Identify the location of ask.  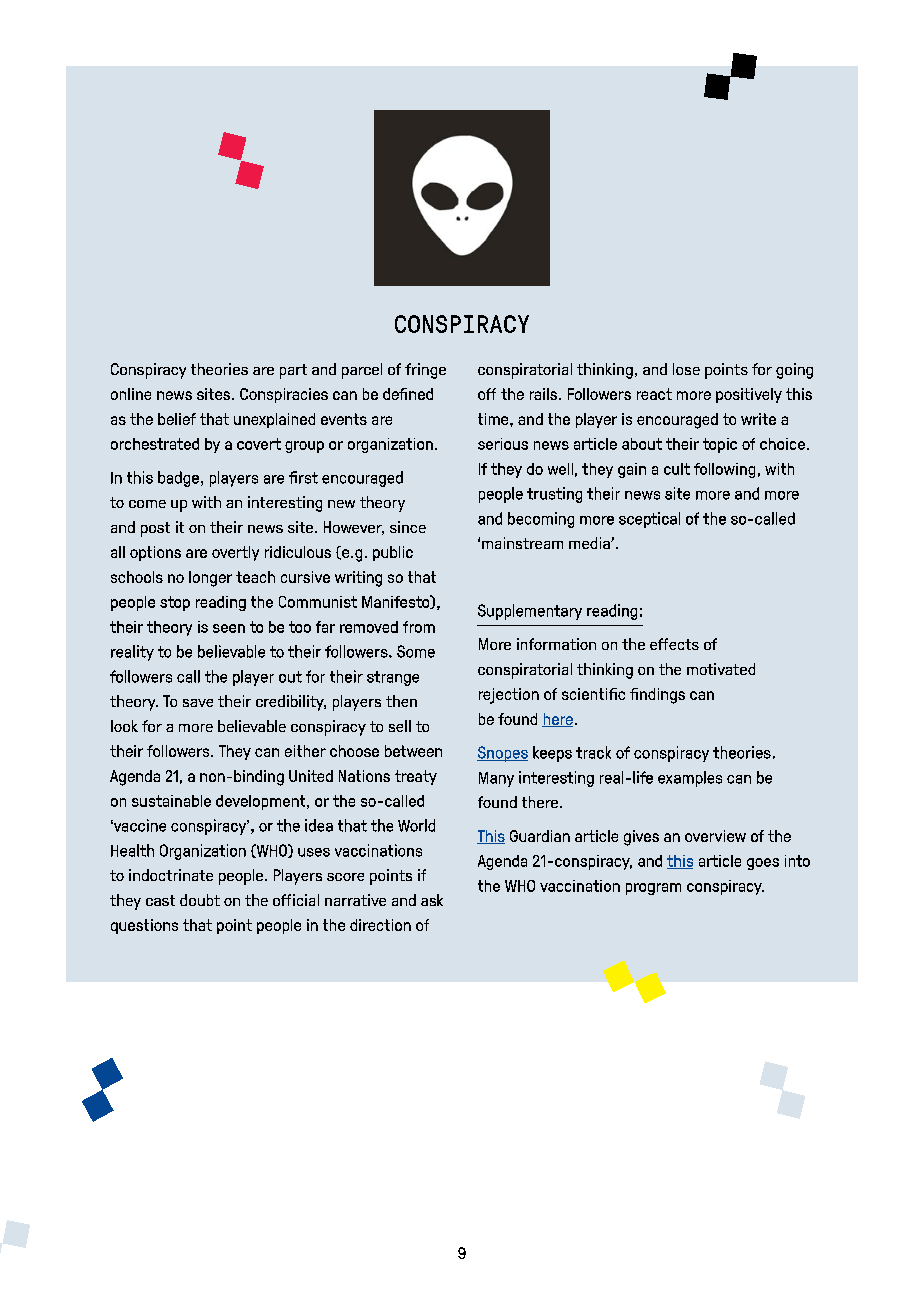
(432, 900).
